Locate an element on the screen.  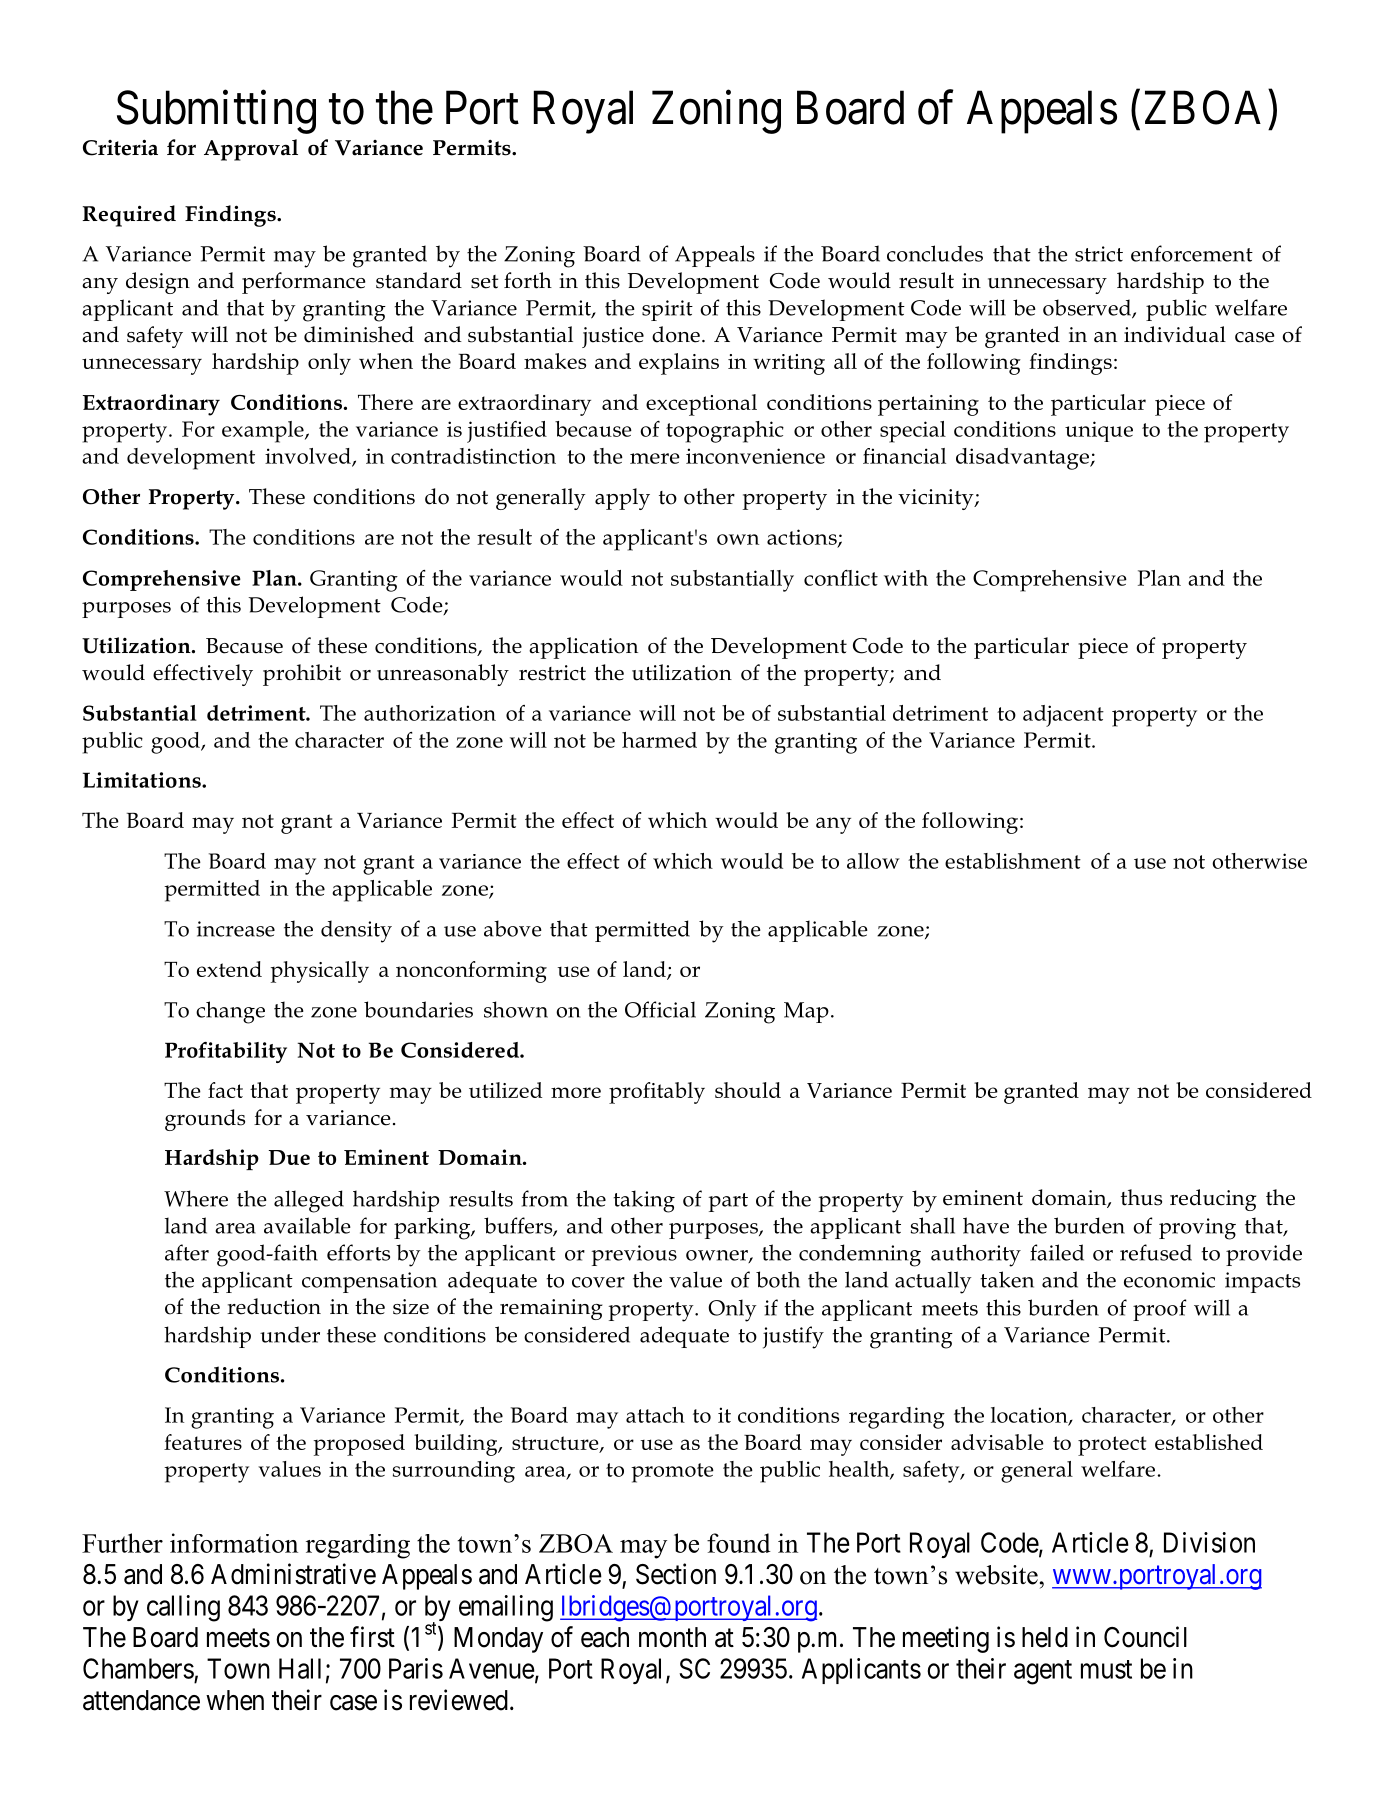
spirit is located at coordinates (667, 310).
